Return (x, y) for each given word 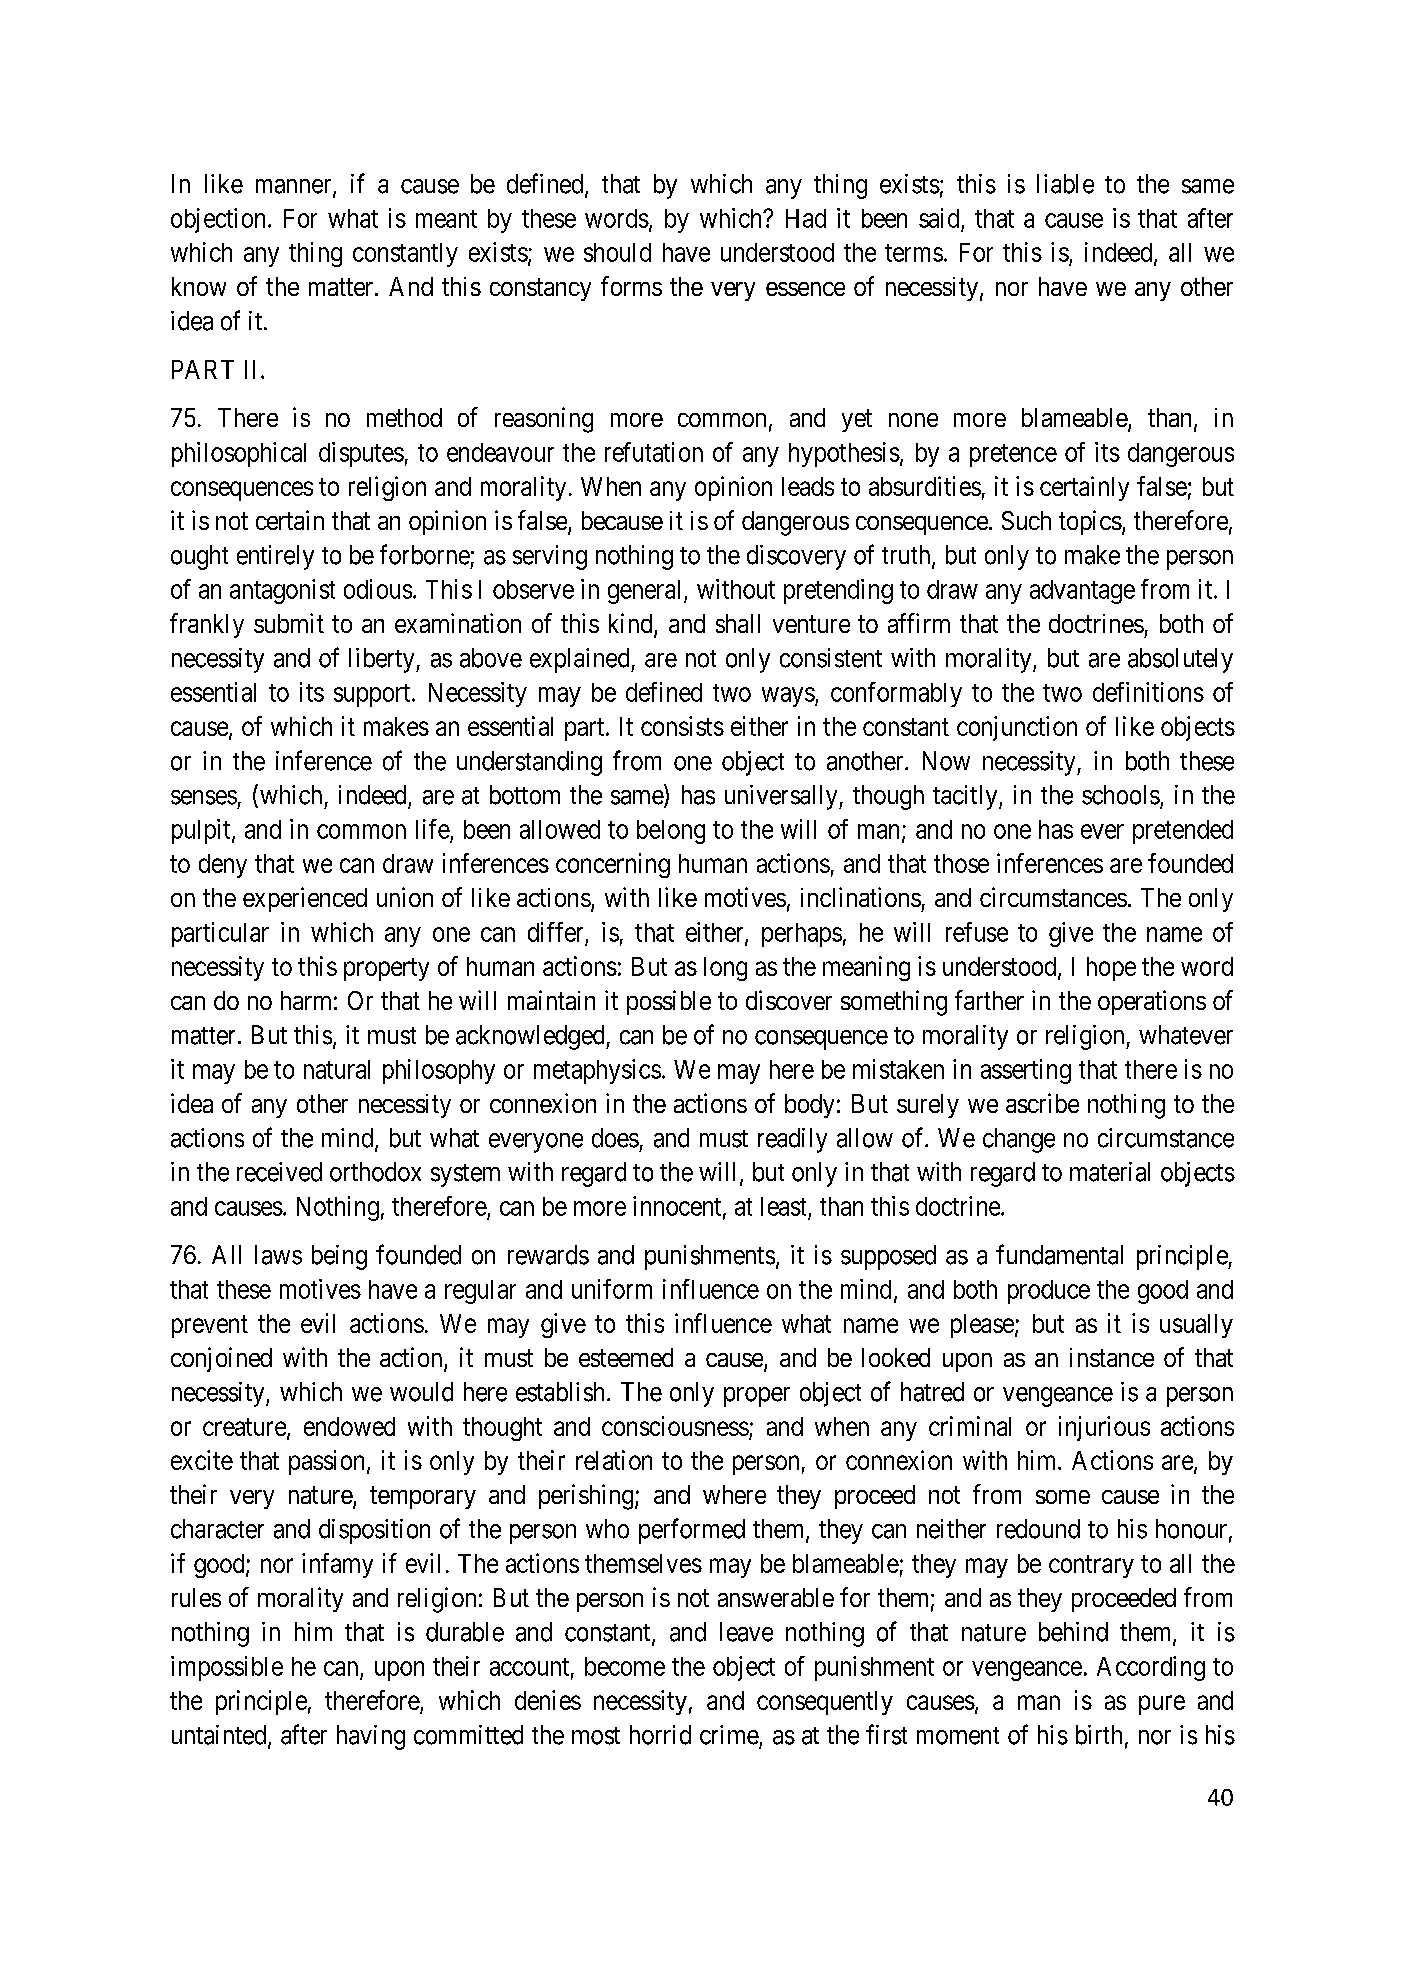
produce (1049, 1292)
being (339, 1257)
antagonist (282, 591)
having (371, 1737)
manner (295, 187)
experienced (305, 899)
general (646, 592)
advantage (1082, 592)
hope (1111, 969)
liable (1065, 184)
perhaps (802, 935)
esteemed (626, 1357)
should (617, 252)
